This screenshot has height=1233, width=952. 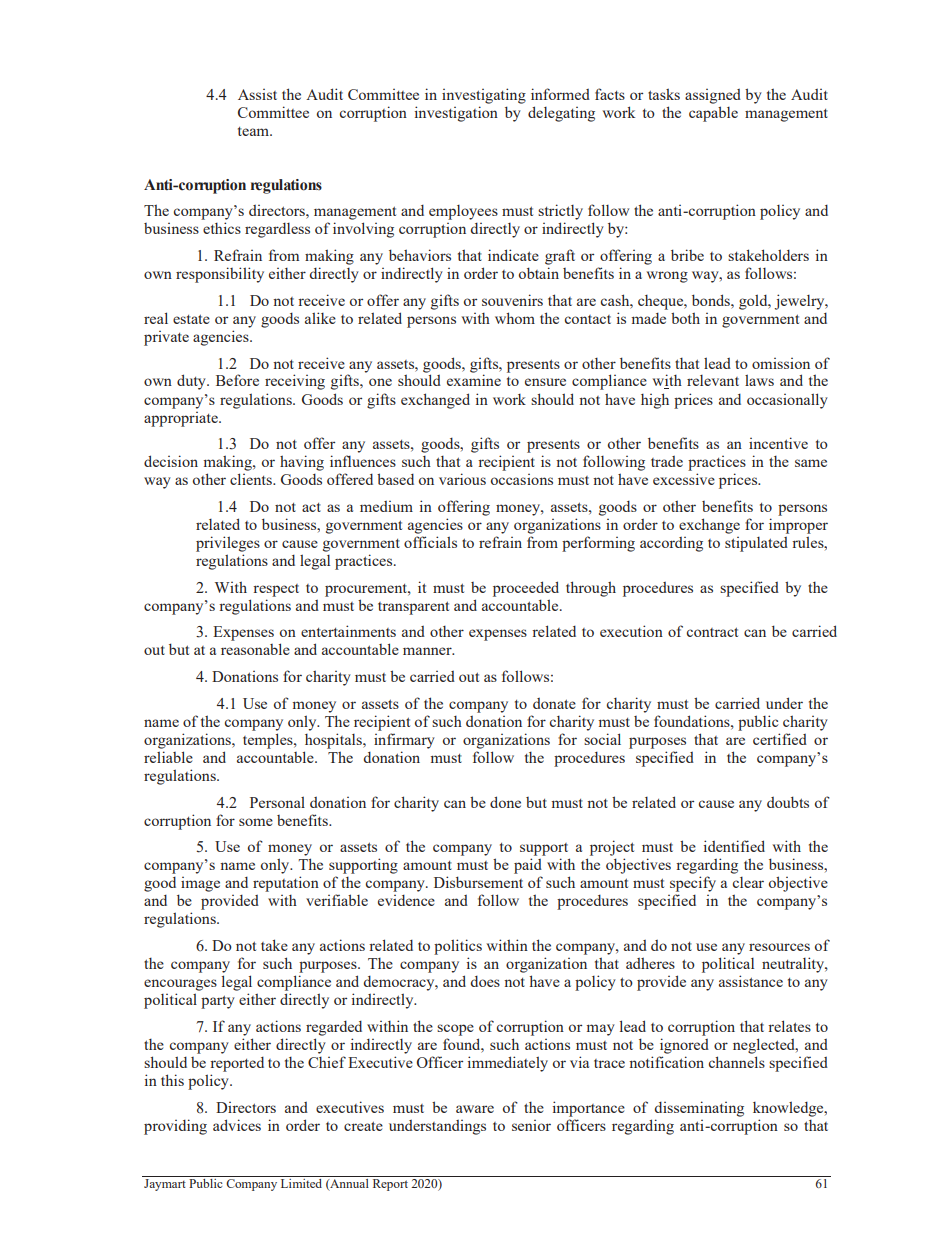 What do you see at coordinates (478, 882) in the screenshot?
I see `Disbursement` at bounding box center [478, 882].
